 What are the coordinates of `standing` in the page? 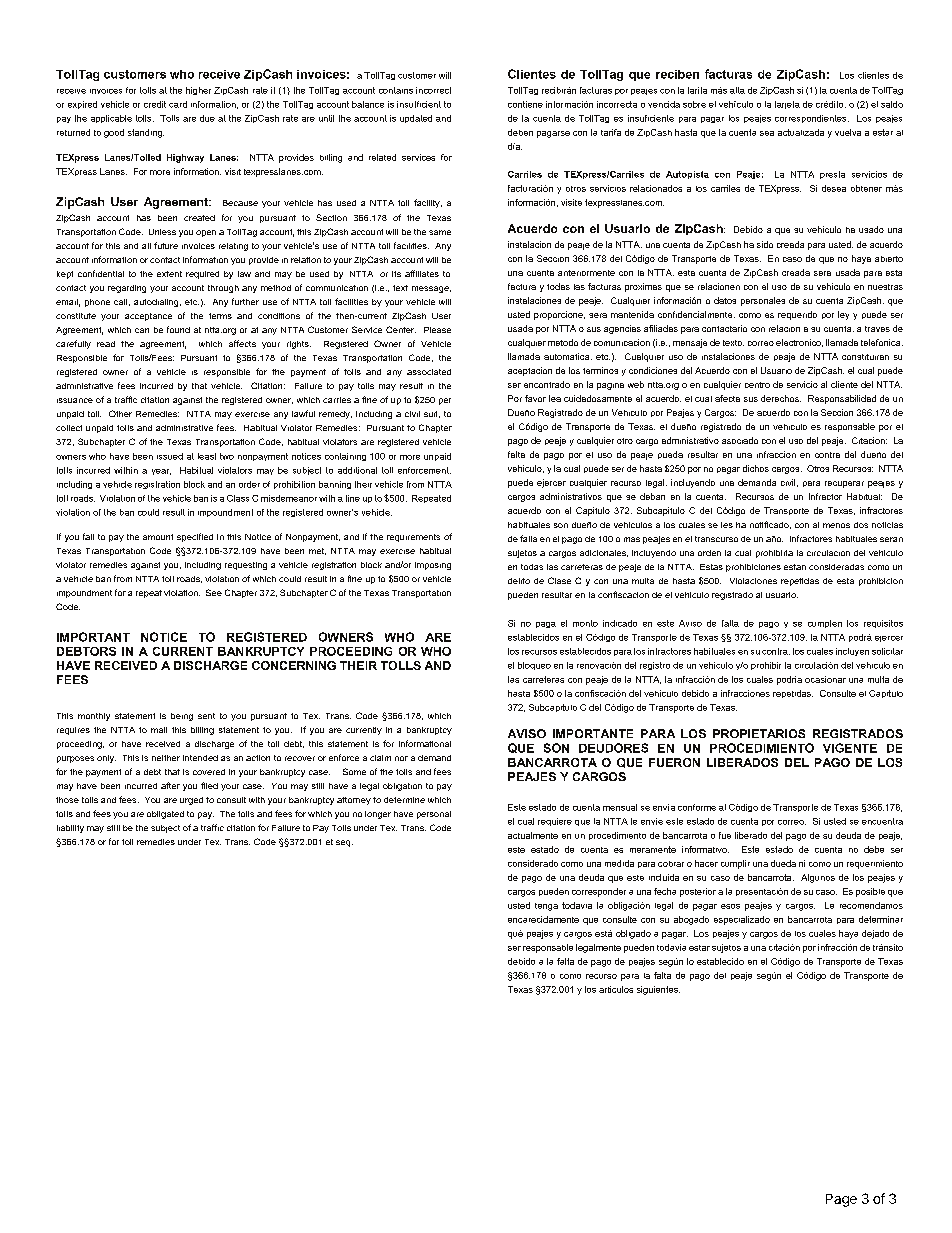 It's located at (146, 133).
